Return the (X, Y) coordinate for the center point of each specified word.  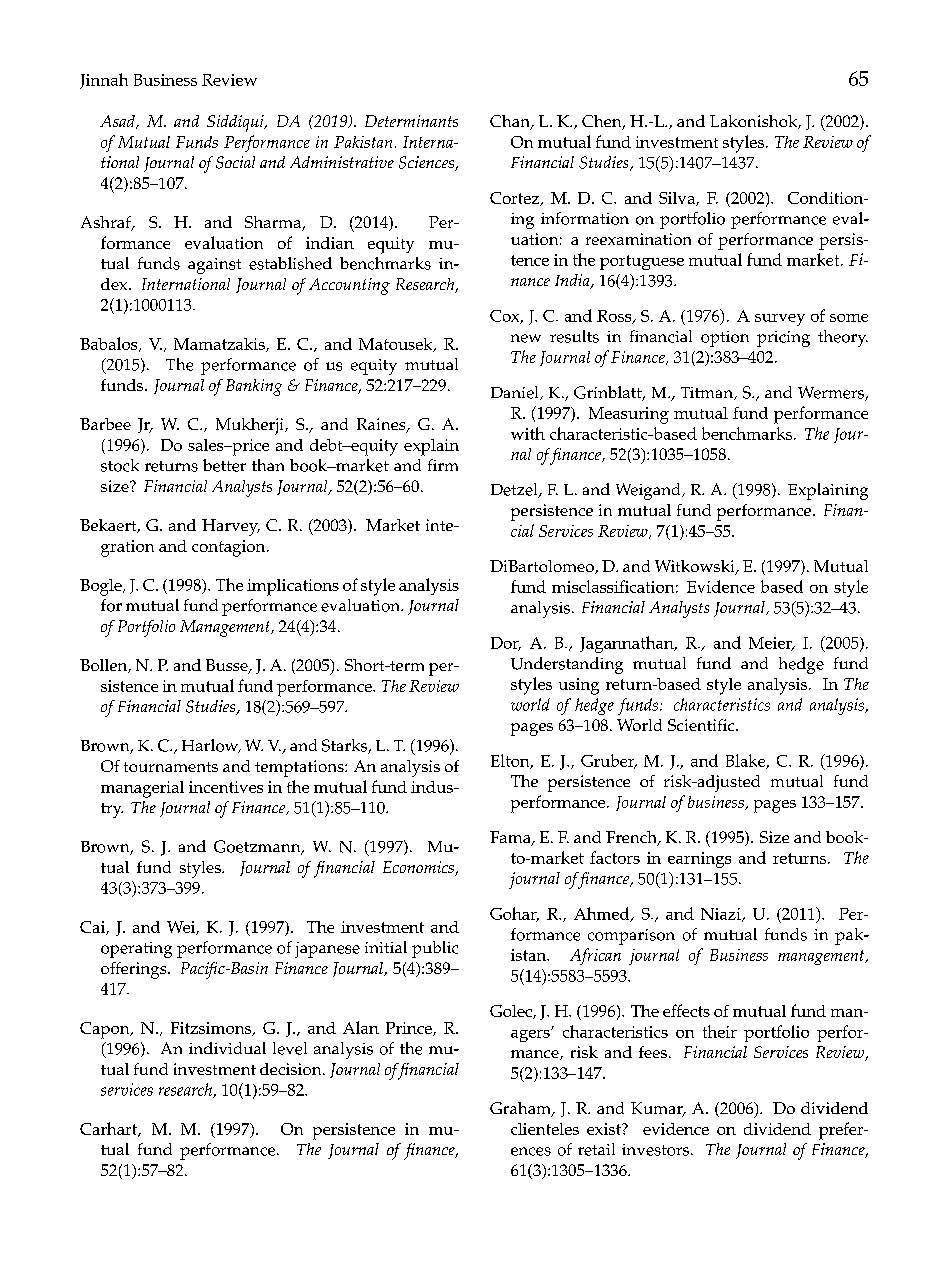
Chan (511, 122)
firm (443, 465)
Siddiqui (236, 123)
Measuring (629, 415)
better (224, 465)
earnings (699, 860)
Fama (511, 838)
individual (227, 1048)
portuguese (642, 262)
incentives (226, 787)
